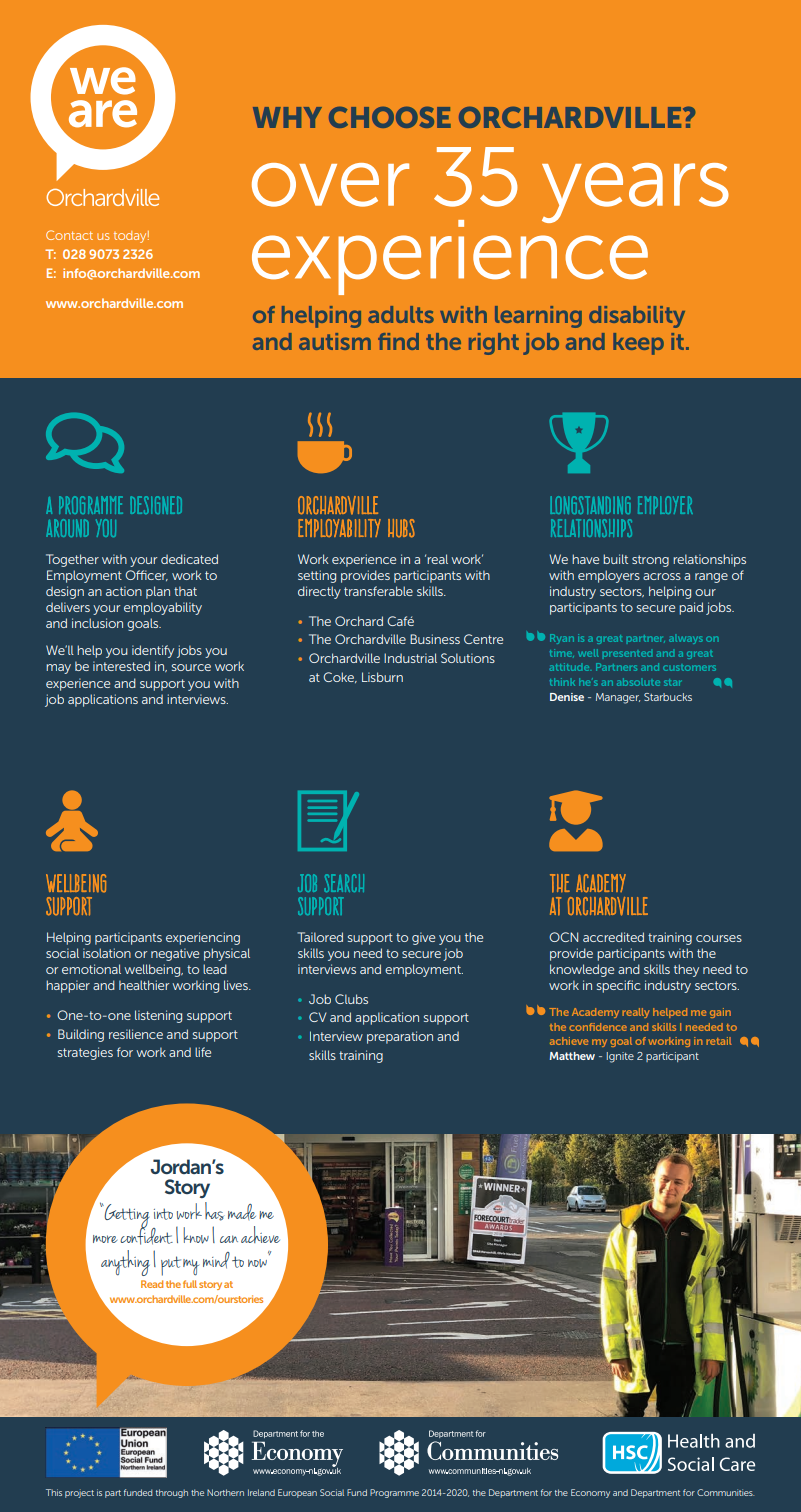 The image size is (801, 1512). Describe the element at coordinates (590, 1493) in the image. I see `Economy` at that location.
